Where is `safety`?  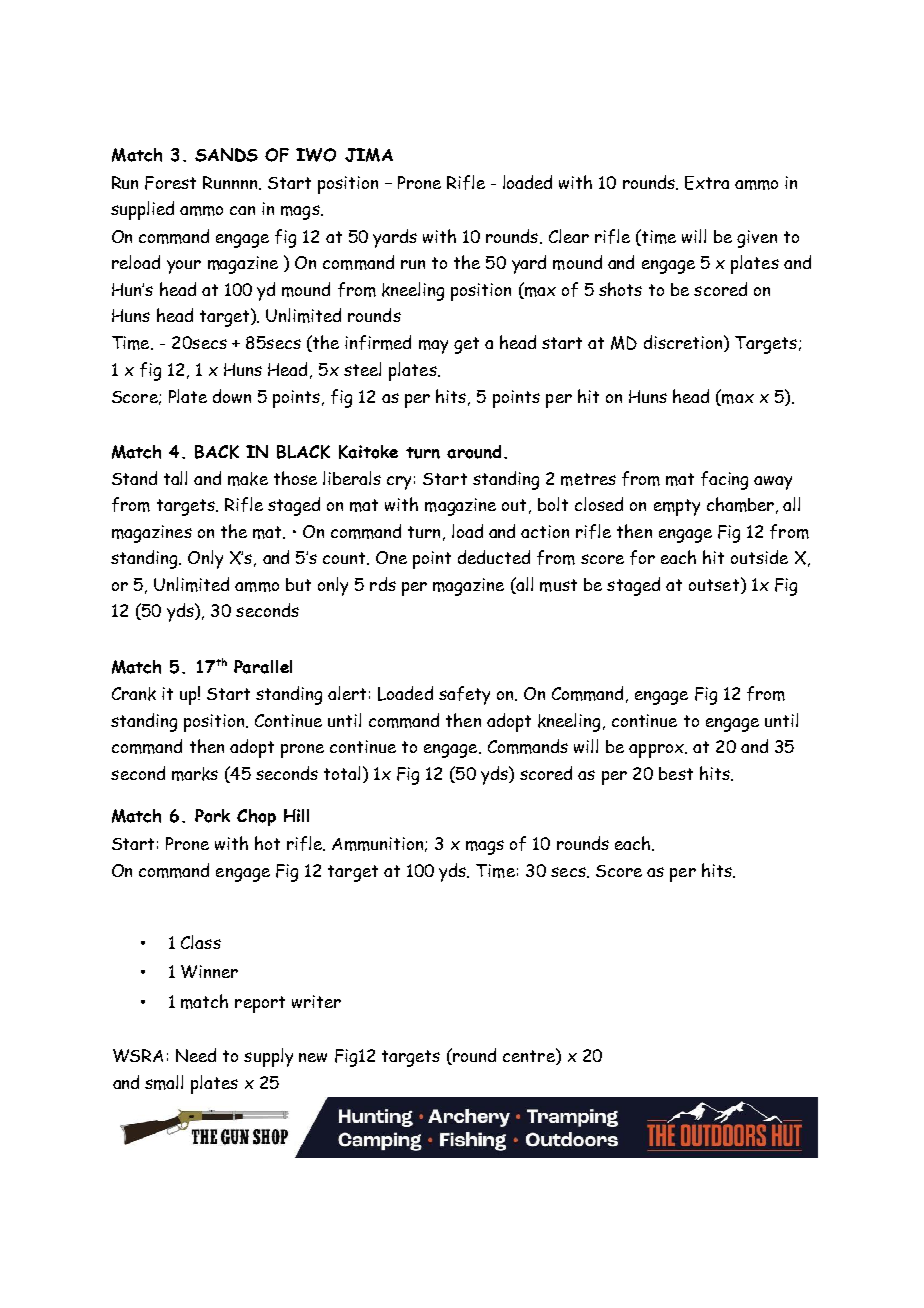
safety is located at coordinates (464, 695).
